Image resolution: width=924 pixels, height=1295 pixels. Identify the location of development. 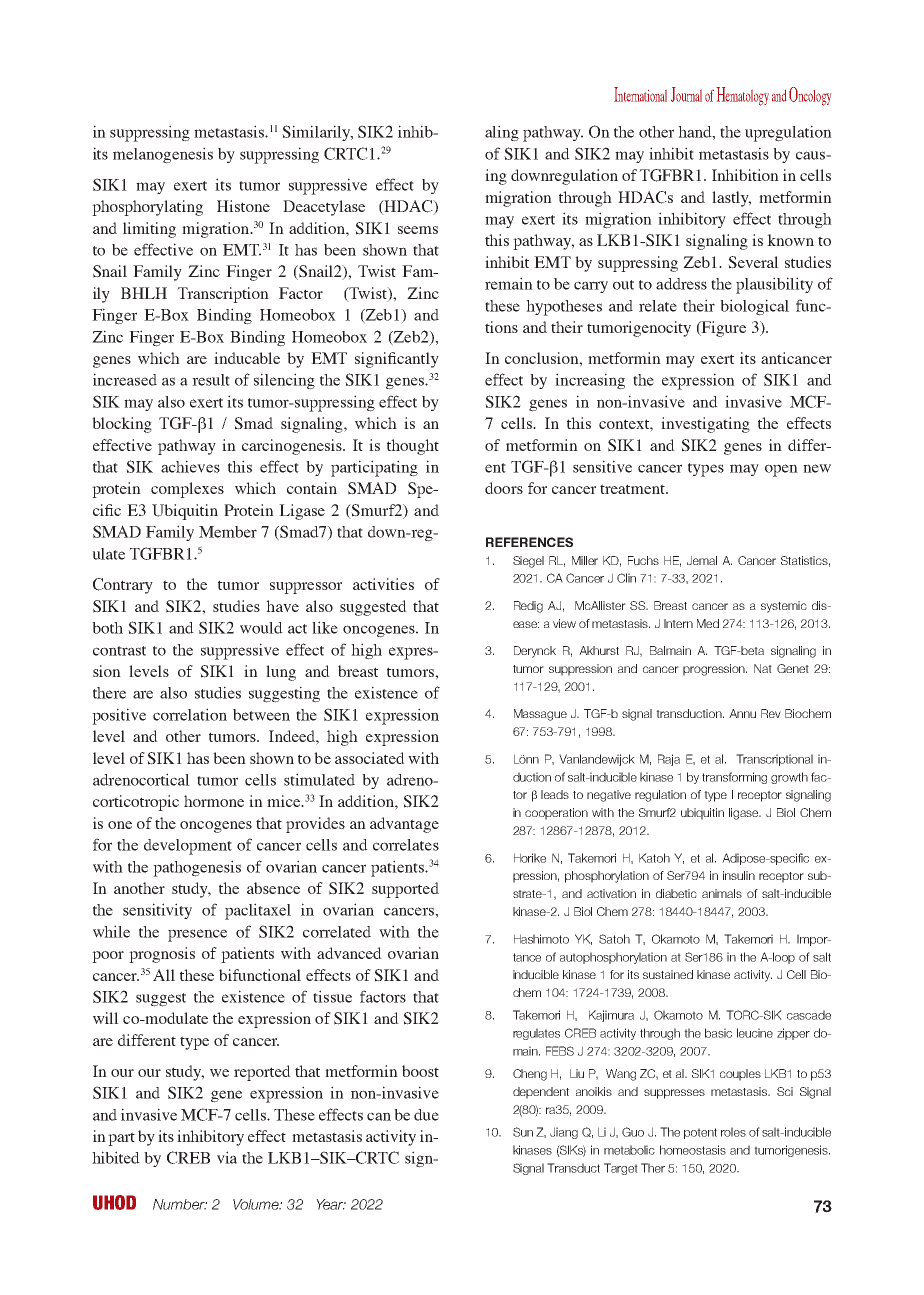
(188, 847).
